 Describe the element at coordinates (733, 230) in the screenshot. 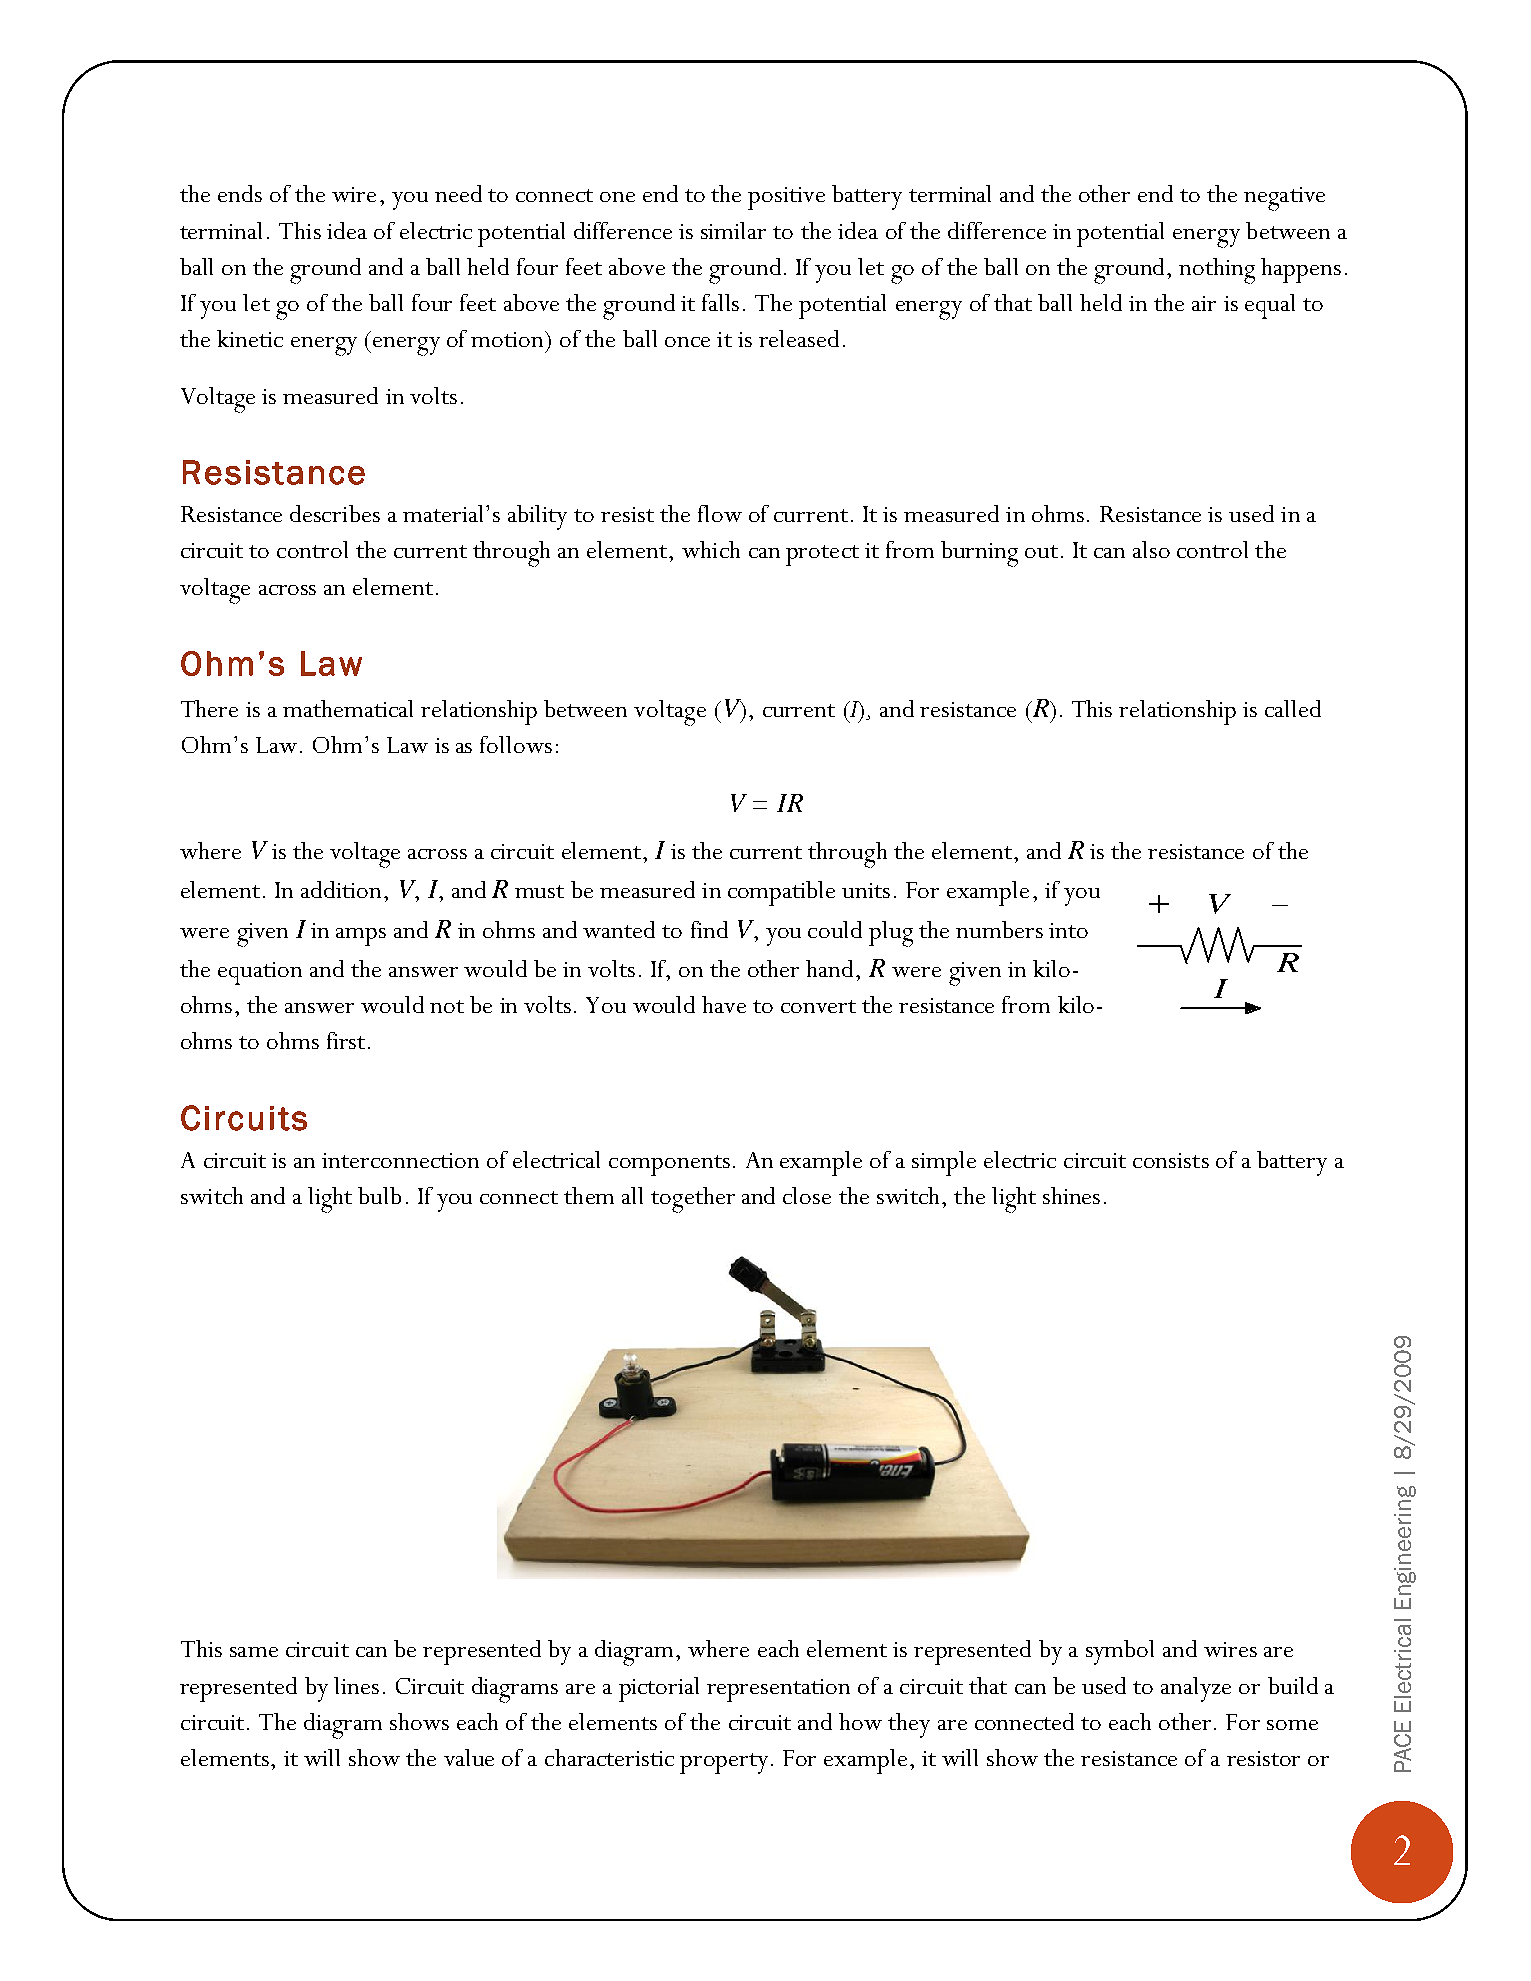

I see `similar` at that location.
